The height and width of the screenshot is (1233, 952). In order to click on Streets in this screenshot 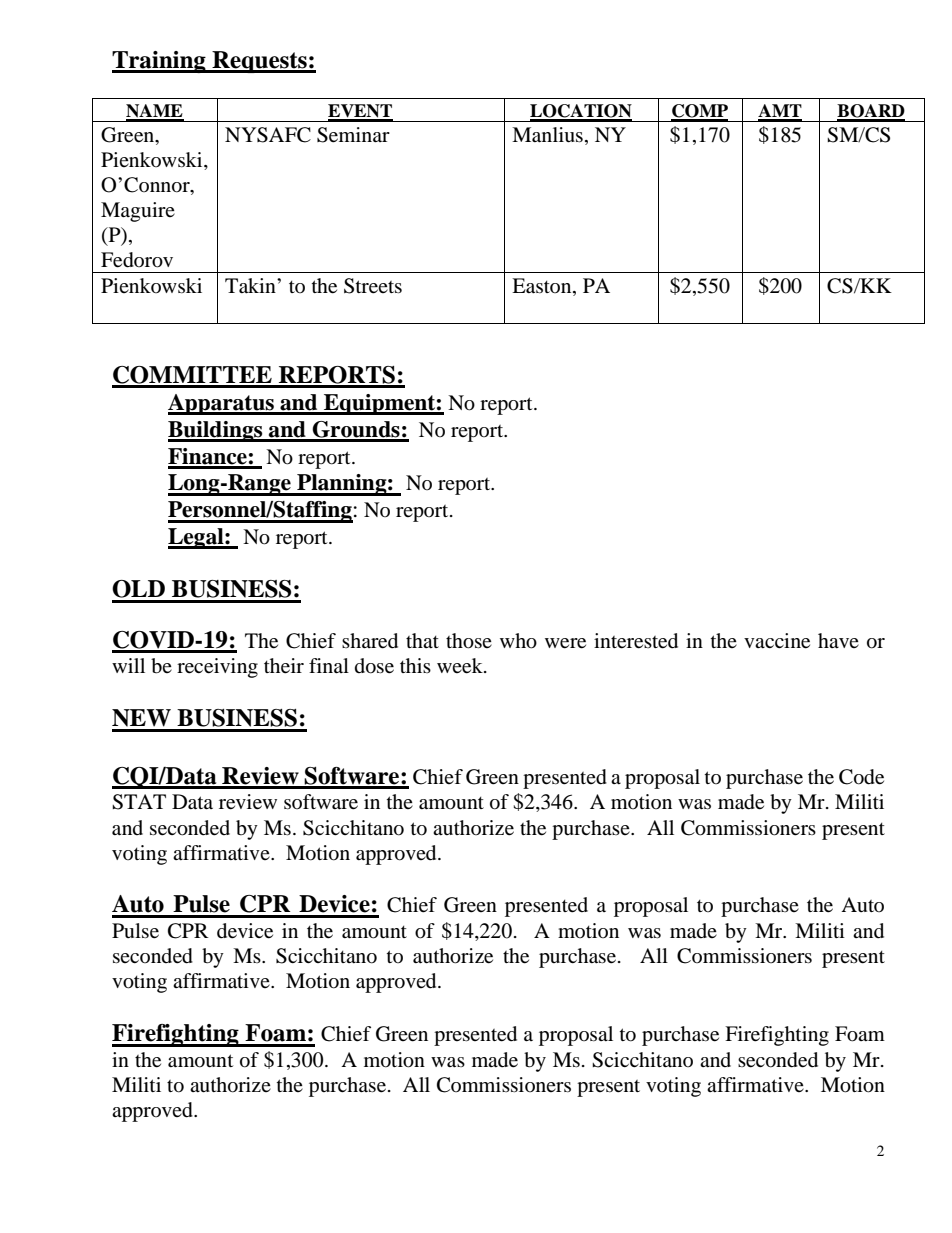, I will do `click(373, 286)`.
